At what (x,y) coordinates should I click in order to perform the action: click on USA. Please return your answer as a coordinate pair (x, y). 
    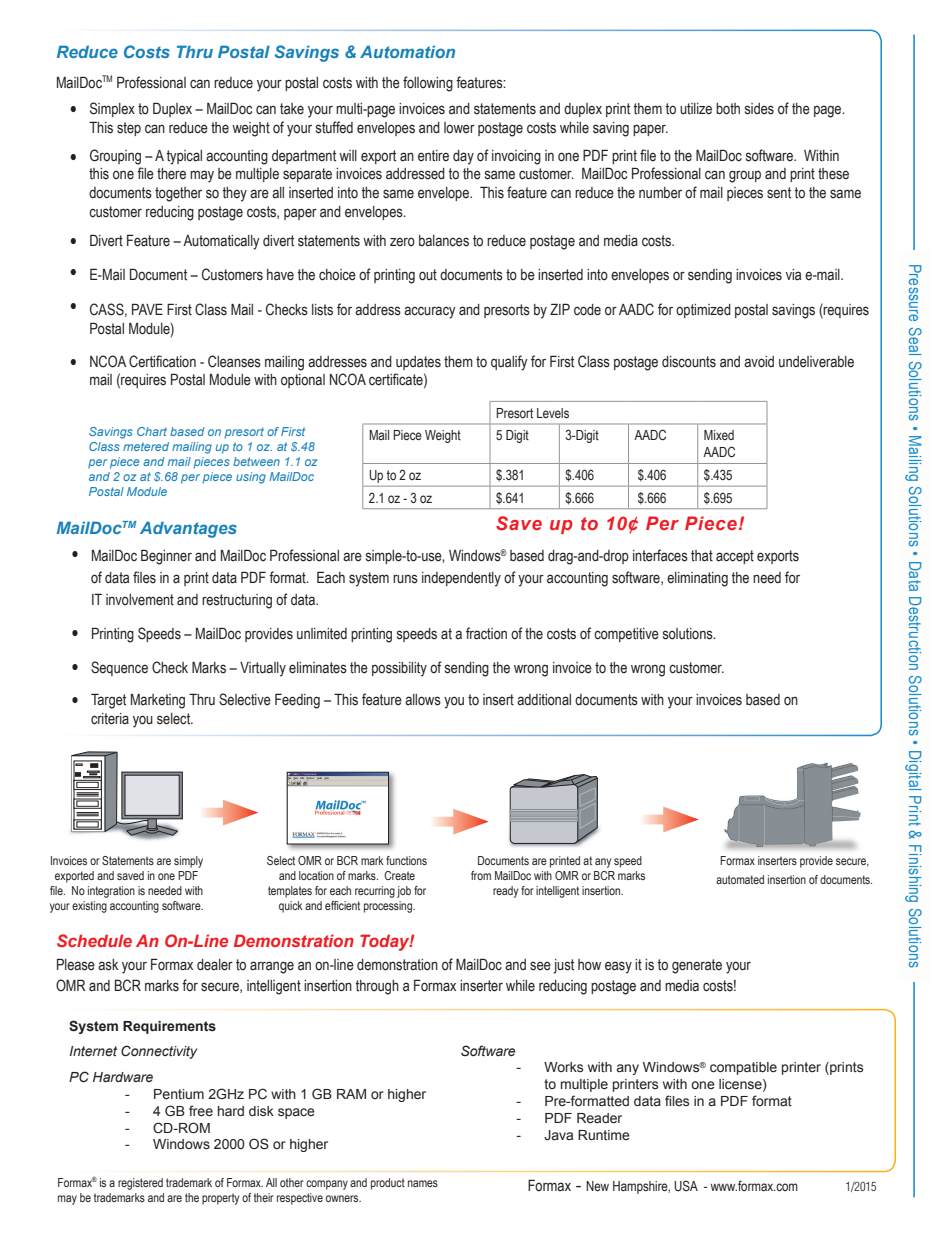
    Looking at the image, I should click on (686, 1185).
